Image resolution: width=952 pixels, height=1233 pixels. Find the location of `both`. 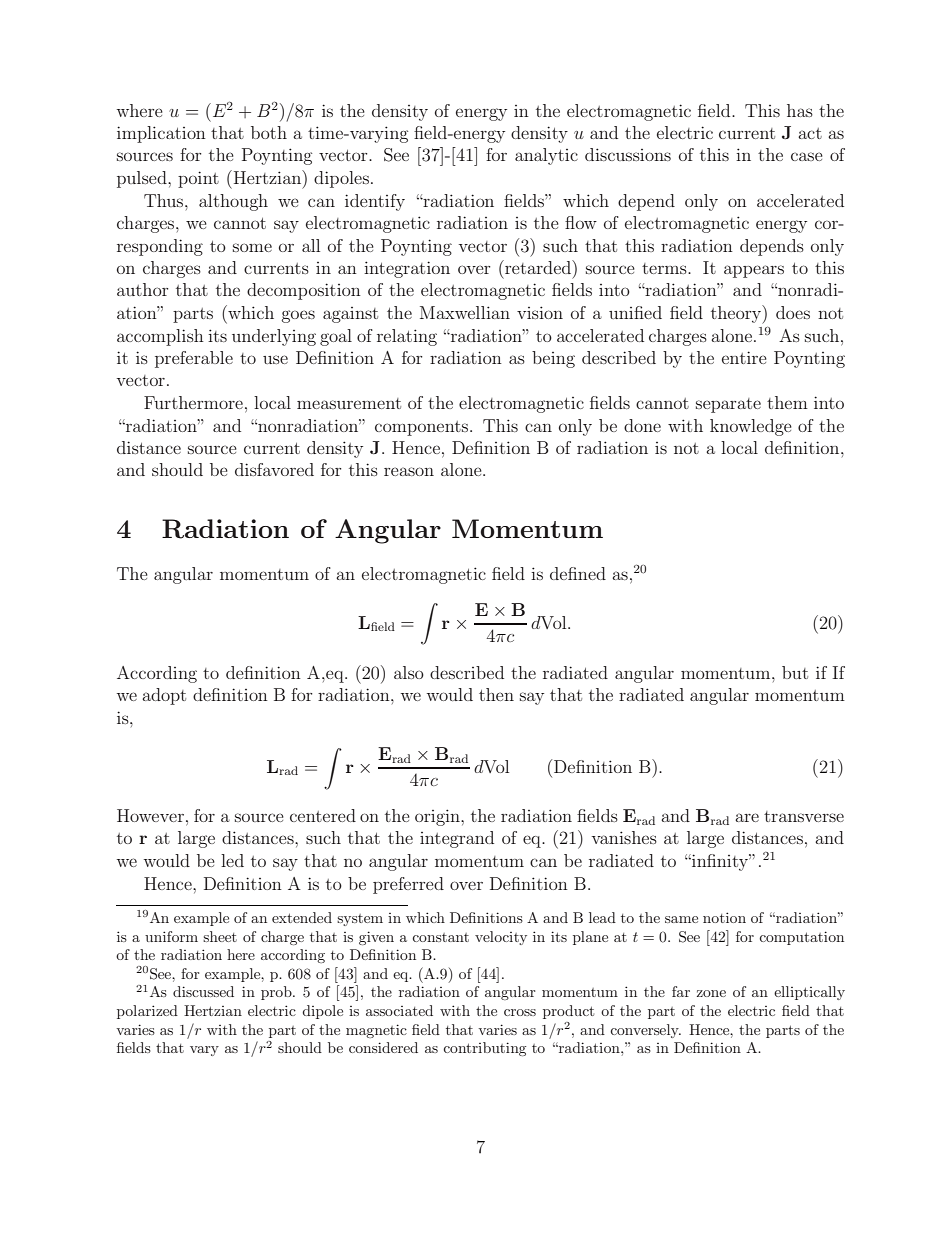

both is located at coordinates (269, 132).
